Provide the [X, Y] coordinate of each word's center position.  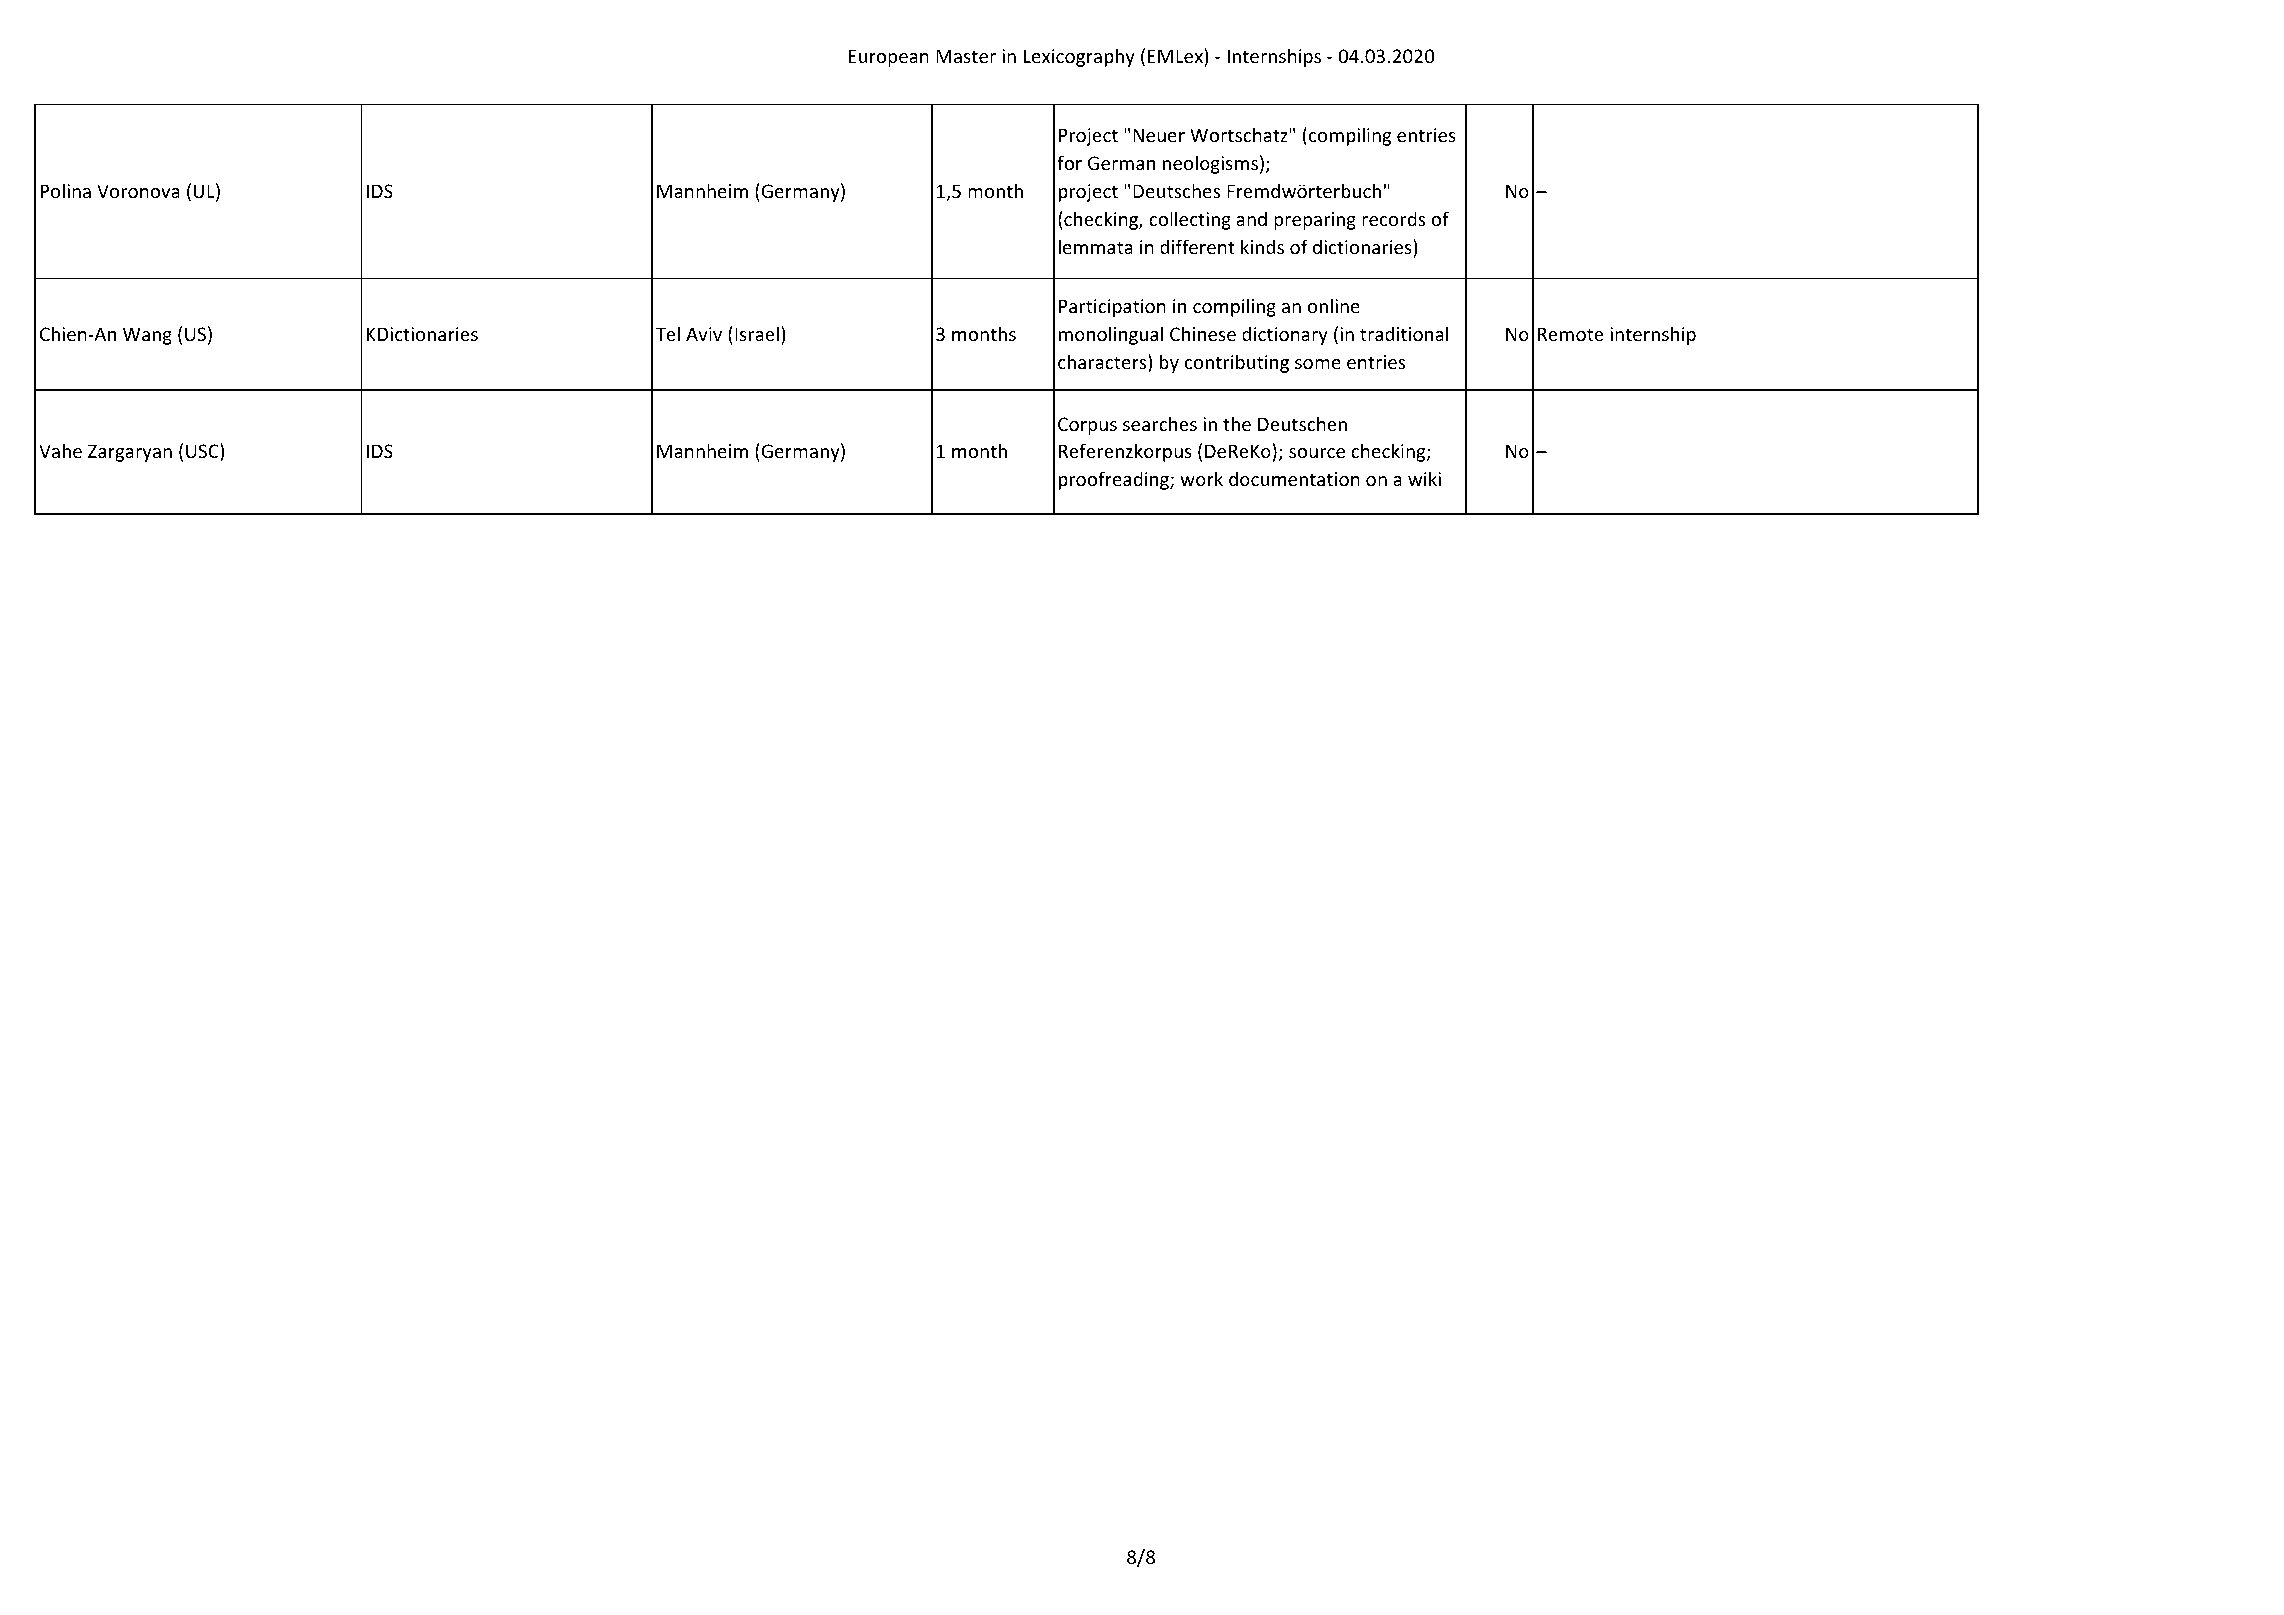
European [888, 58]
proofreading [1115, 480]
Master [966, 56]
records [1393, 218]
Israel [757, 333]
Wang [147, 336]
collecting [1190, 220]
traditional [1404, 333]
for [1069, 162]
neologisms [1210, 164]
